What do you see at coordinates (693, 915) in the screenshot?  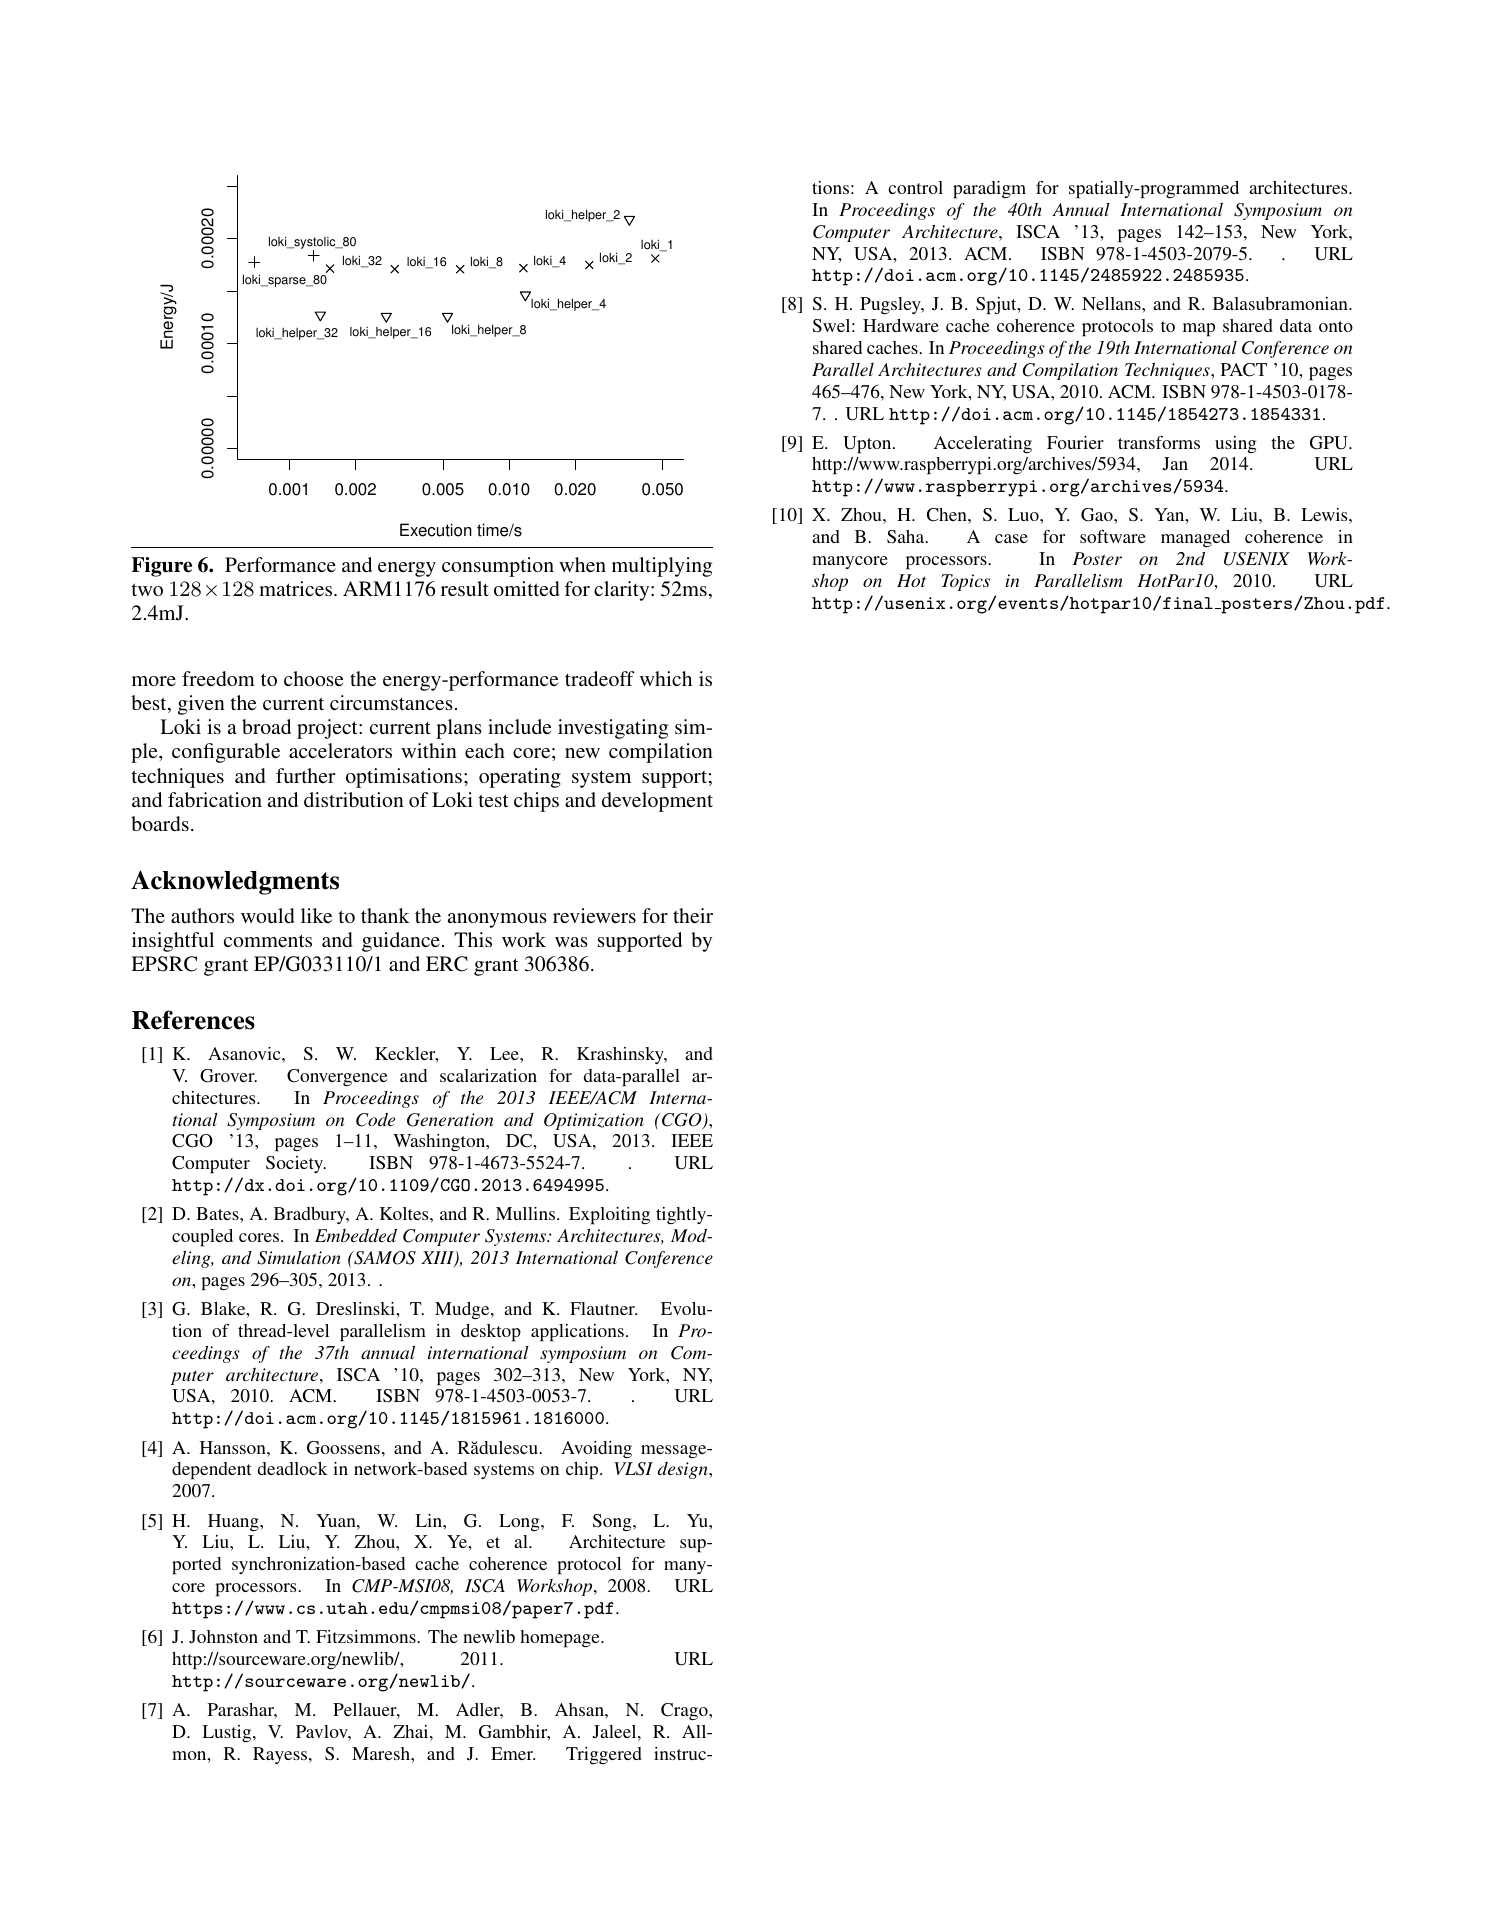 I see `their` at bounding box center [693, 915].
